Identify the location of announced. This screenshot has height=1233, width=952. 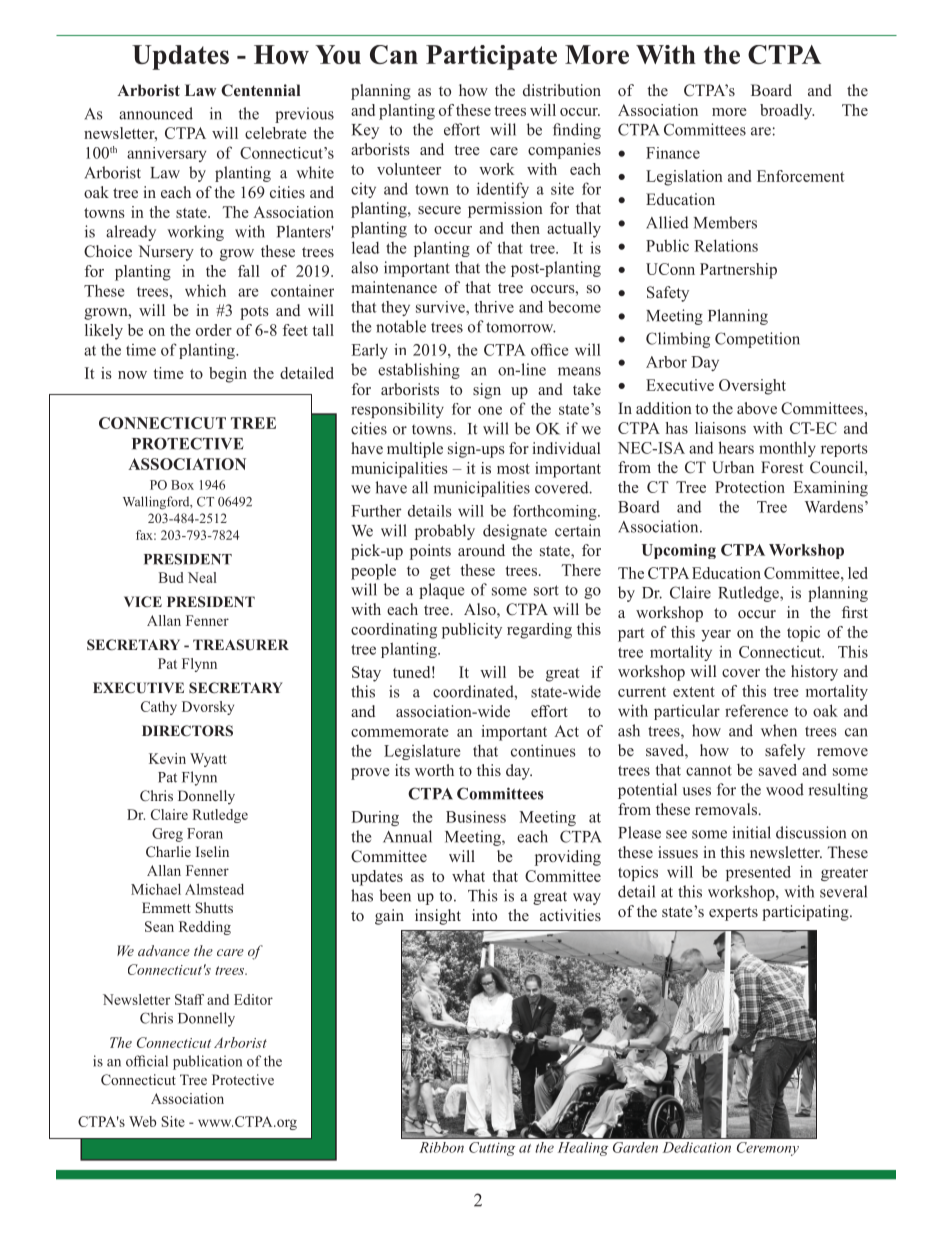
(156, 113).
